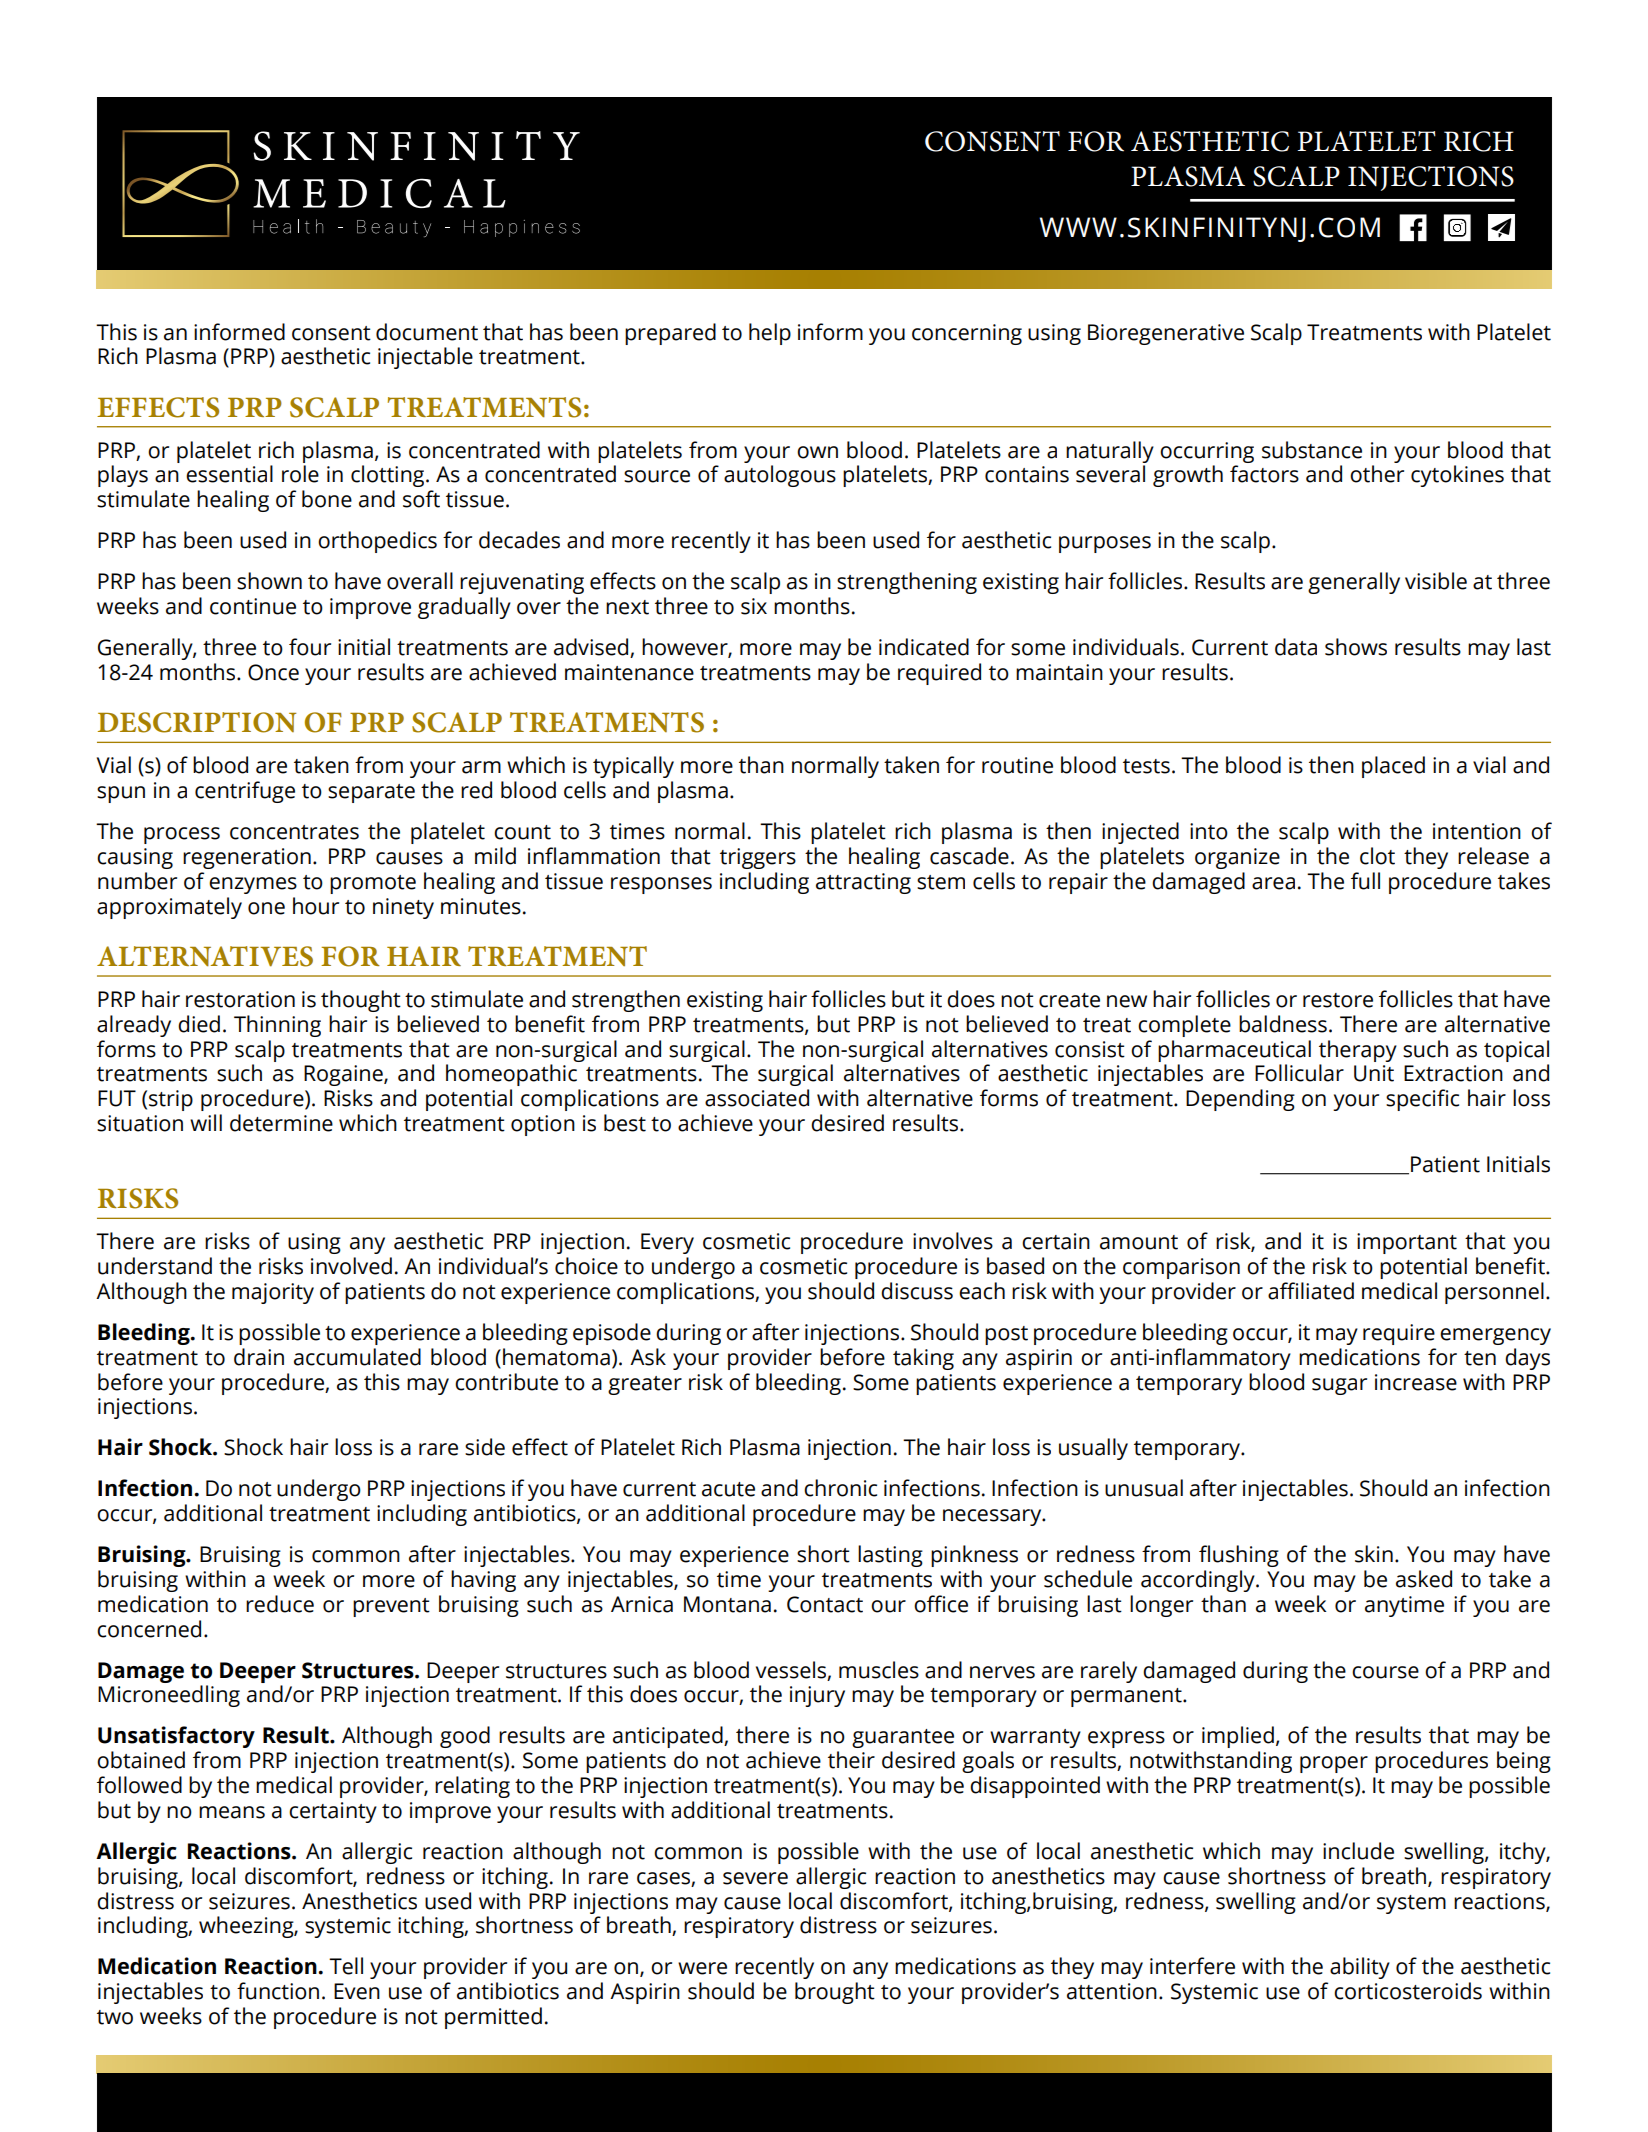 Image resolution: width=1648 pixels, height=2132 pixels. I want to click on sugar, so click(1339, 1386).
